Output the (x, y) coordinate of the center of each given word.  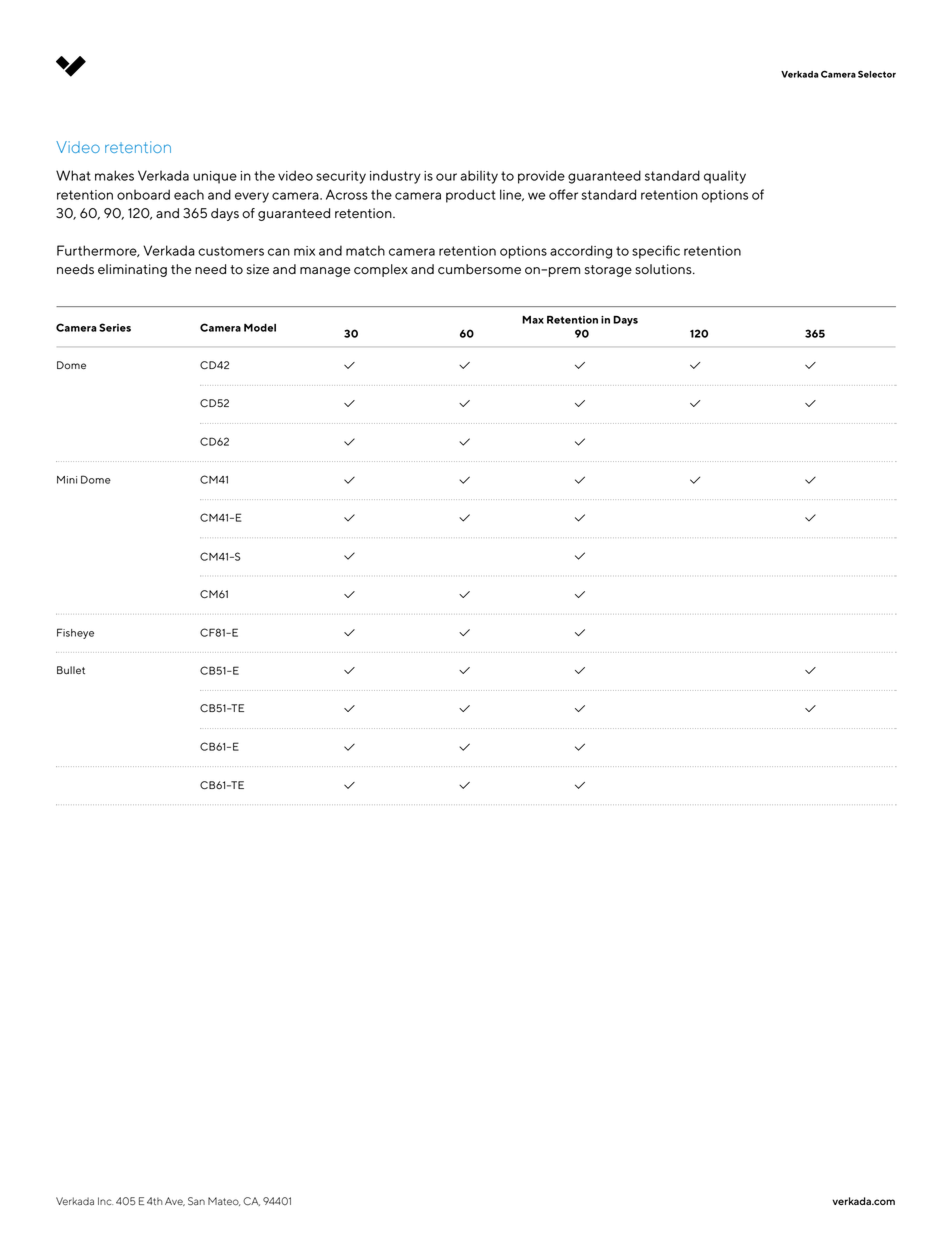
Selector (877, 74)
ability (479, 177)
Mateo (224, 1201)
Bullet (71, 670)
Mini (67, 480)
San (196, 1201)
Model (260, 328)
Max (533, 320)
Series (115, 327)
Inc (105, 1201)
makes (114, 175)
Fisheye (75, 633)
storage (608, 271)
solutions (664, 269)
